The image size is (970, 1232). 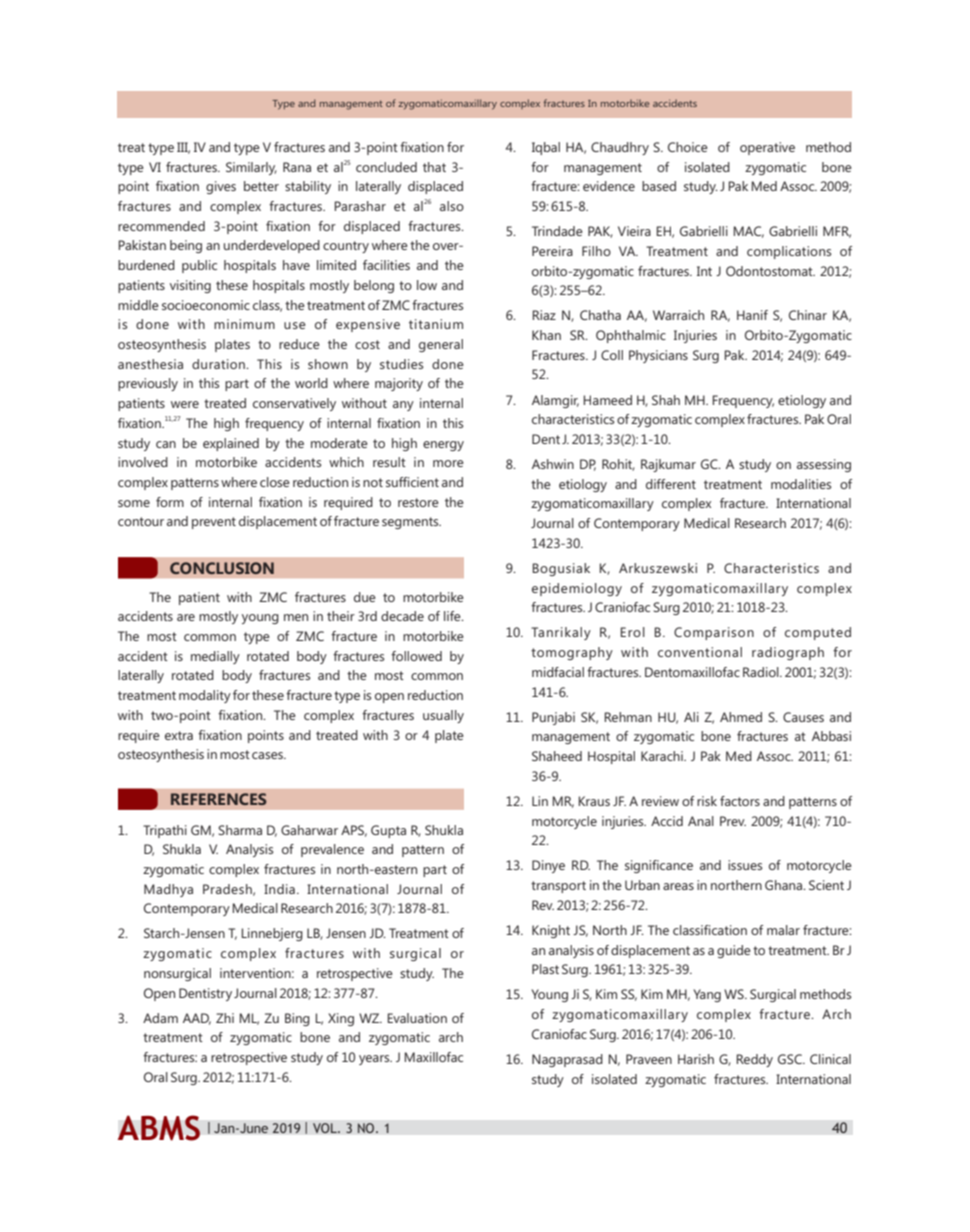 I want to click on modalities, so click(x=801, y=484).
